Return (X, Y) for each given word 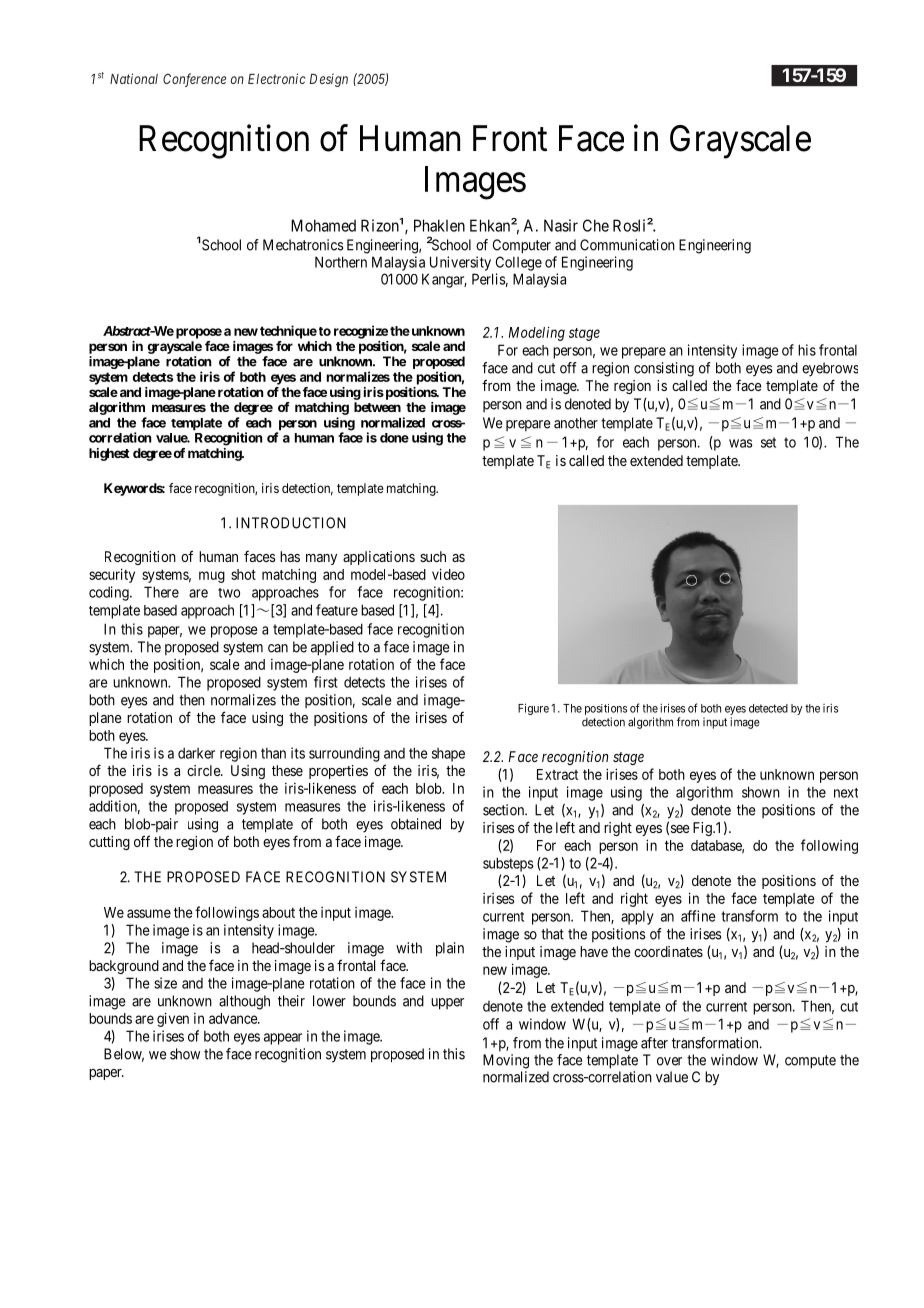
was (741, 443)
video (448, 574)
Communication (627, 245)
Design (329, 80)
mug (212, 577)
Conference (194, 80)
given (173, 1019)
